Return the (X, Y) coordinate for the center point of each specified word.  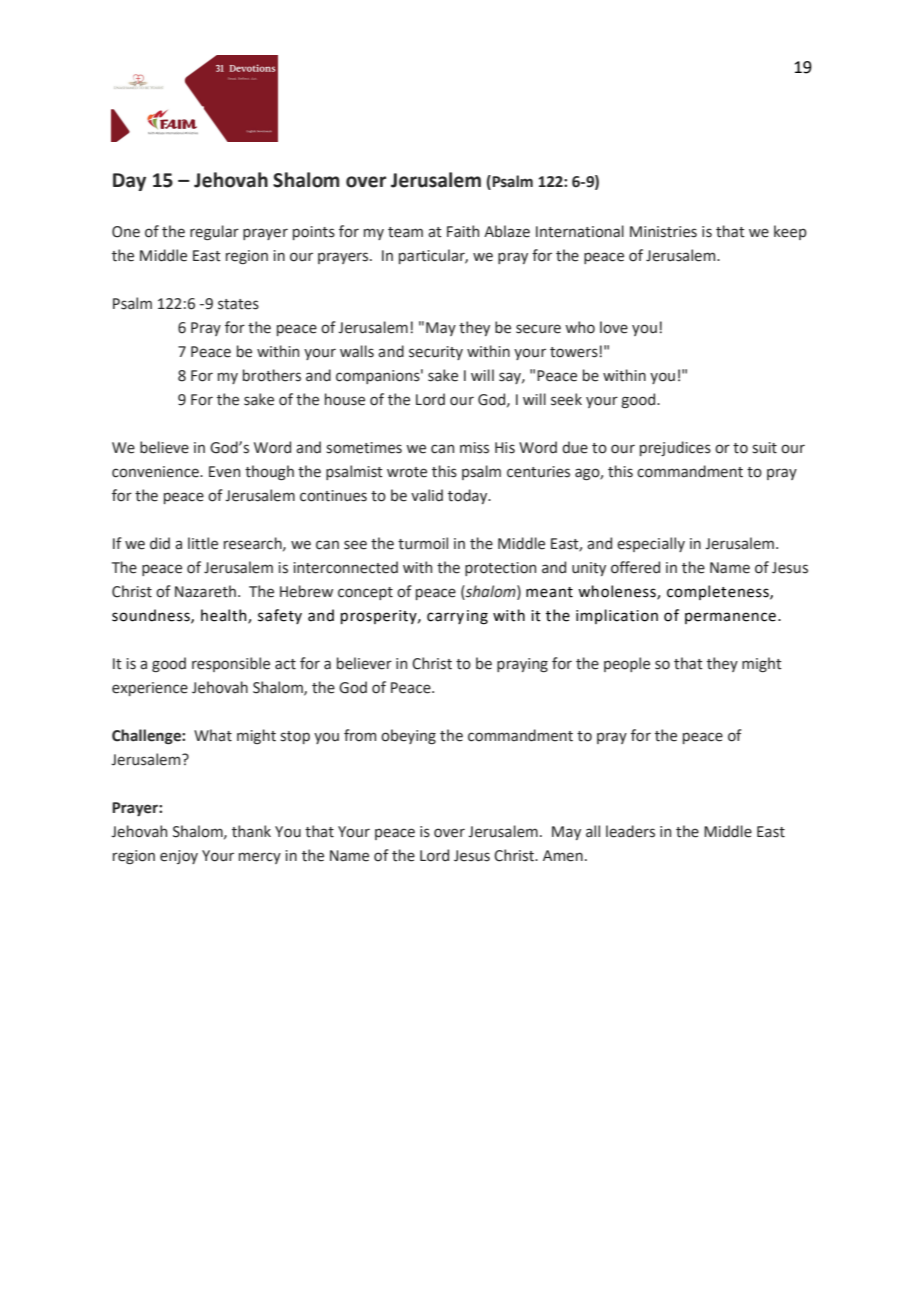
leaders (630, 831)
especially (651, 544)
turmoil (423, 543)
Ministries (663, 232)
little (203, 543)
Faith (463, 231)
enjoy (179, 857)
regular (214, 232)
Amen (563, 856)
